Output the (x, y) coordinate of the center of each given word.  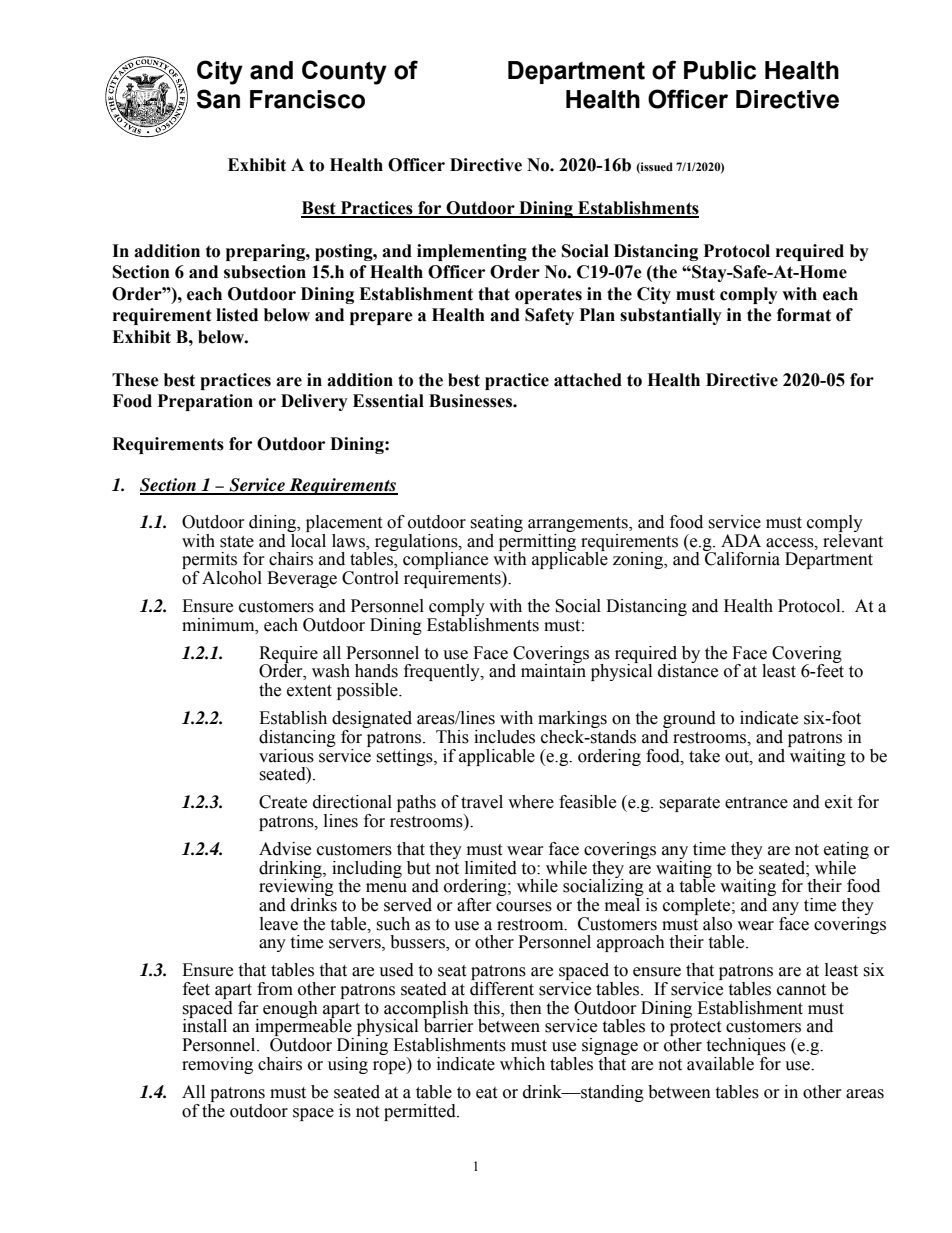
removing (217, 1065)
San (218, 99)
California (741, 558)
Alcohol (232, 578)
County (344, 72)
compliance (445, 562)
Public (720, 70)
